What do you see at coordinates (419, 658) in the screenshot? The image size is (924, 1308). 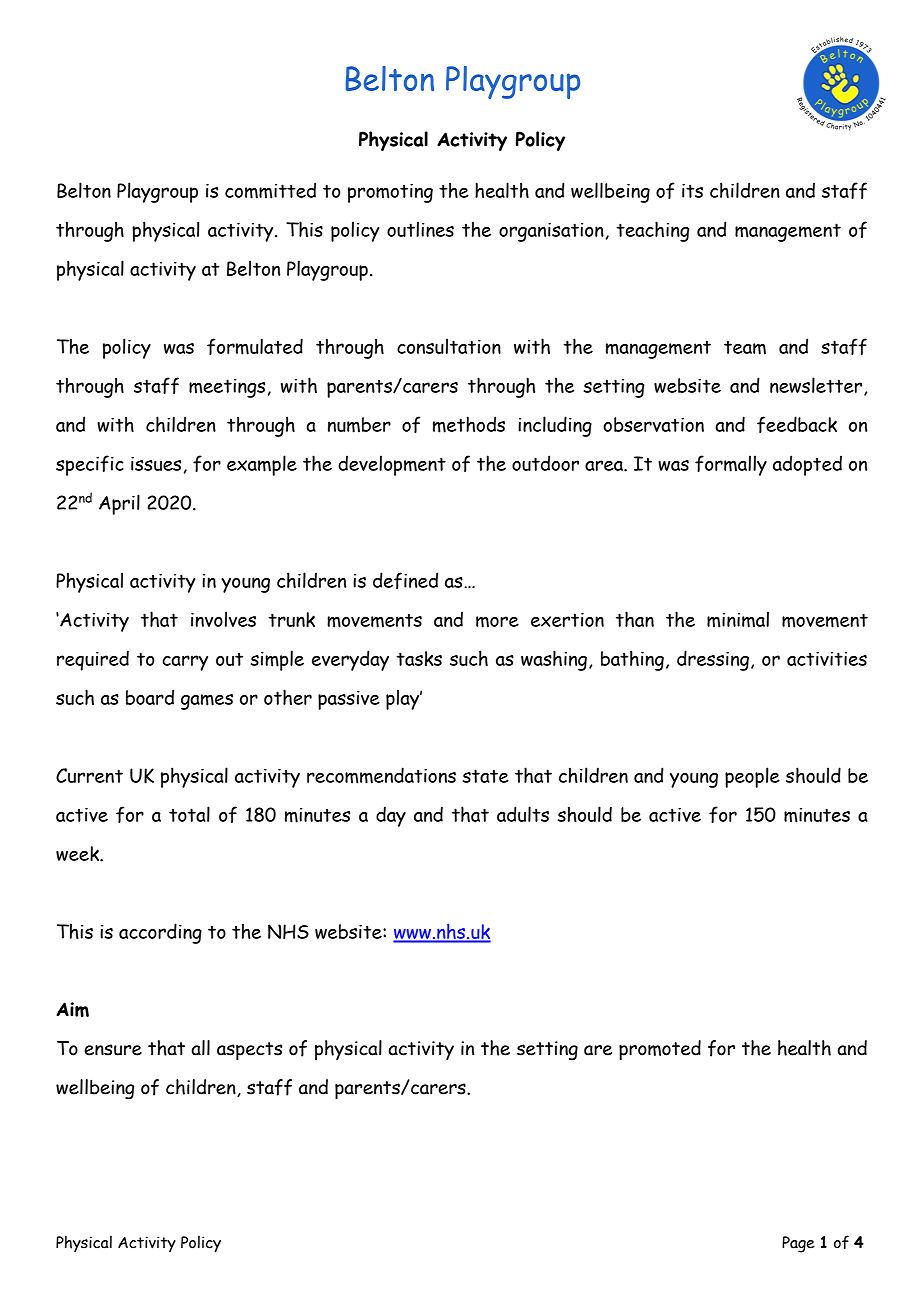 I see `tasks` at bounding box center [419, 658].
